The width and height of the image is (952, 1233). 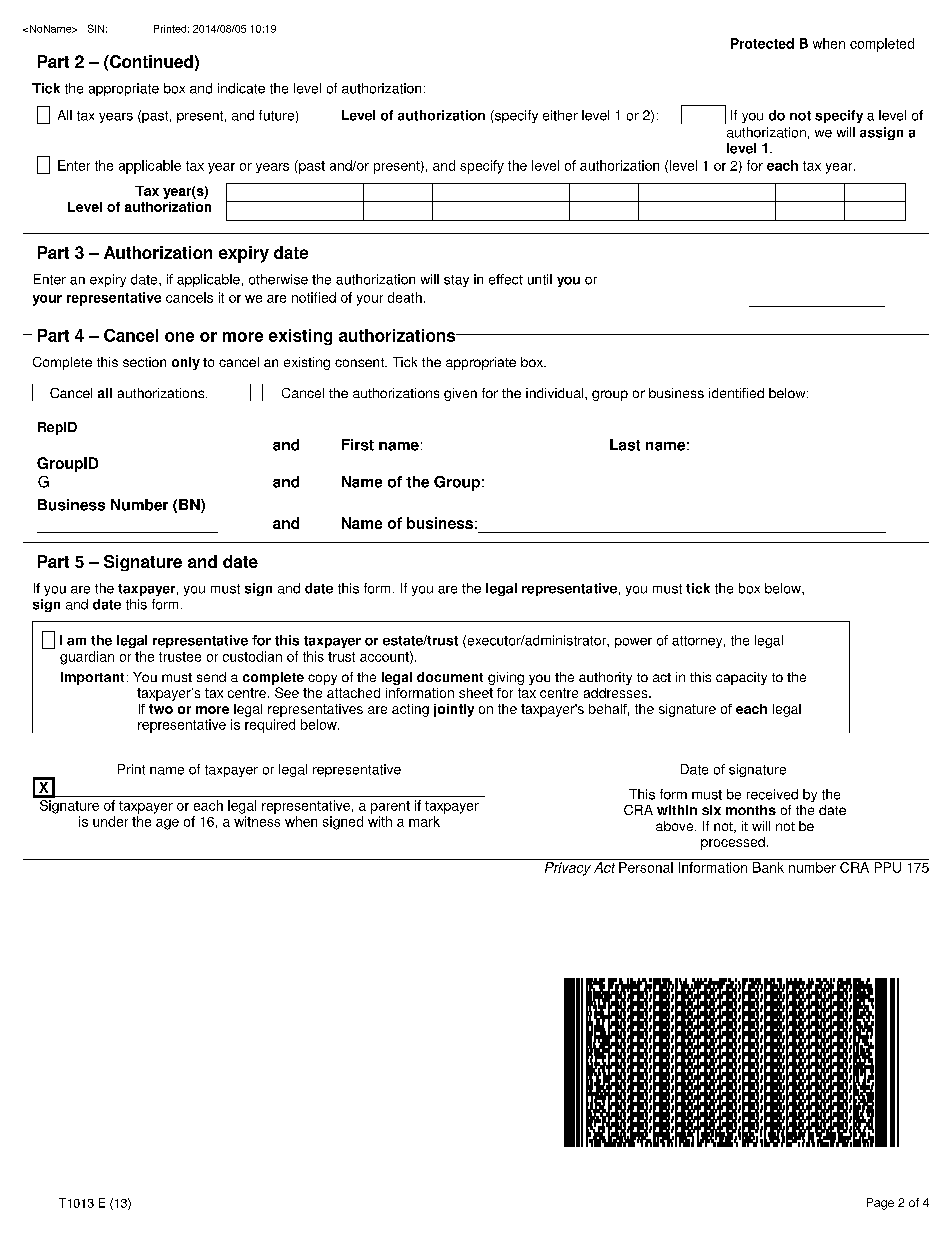 What do you see at coordinates (741, 678) in the image?
I see `capacity` at bounding box center [741, 678].
